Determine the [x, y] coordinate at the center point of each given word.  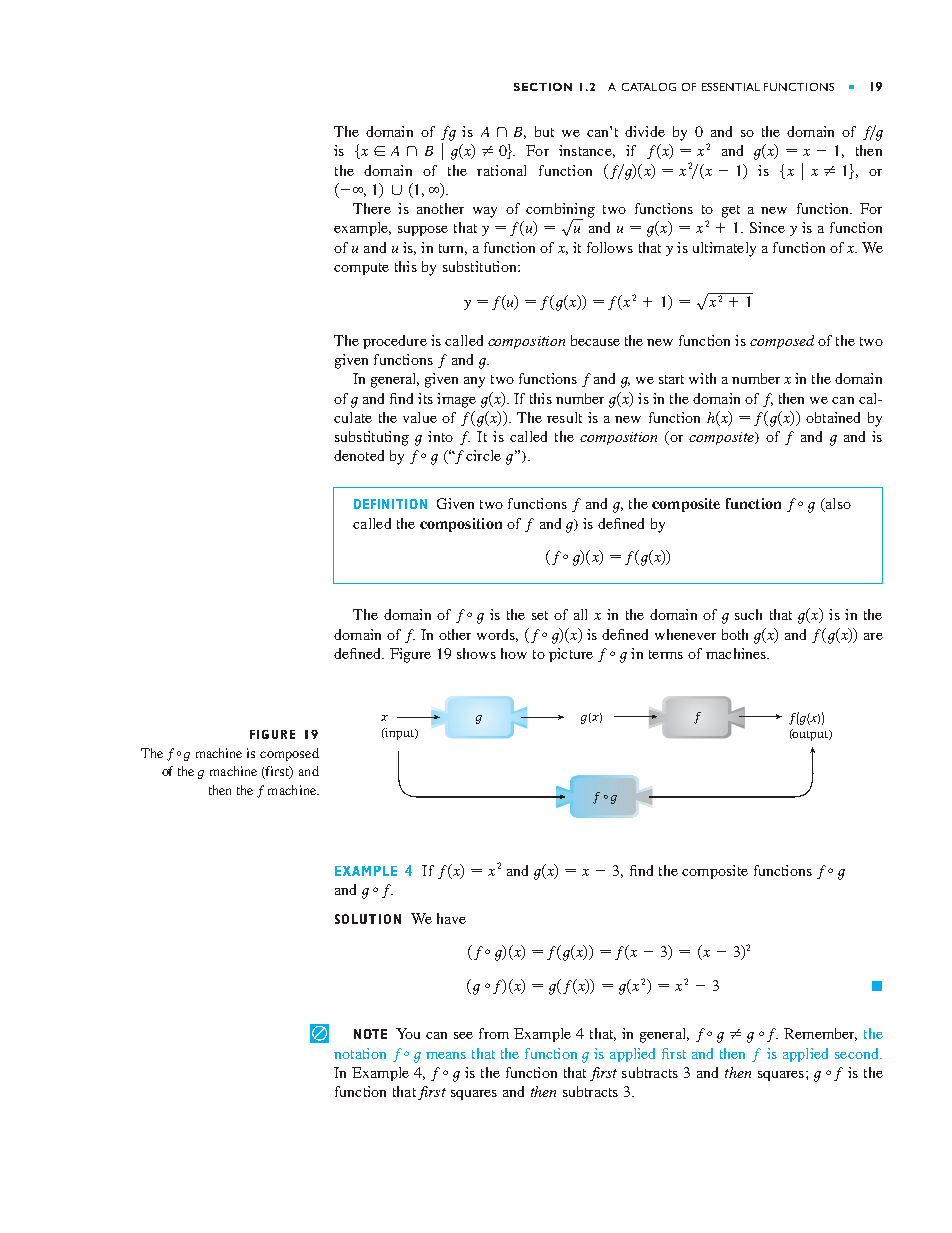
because [595, 340]
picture [571, 655]
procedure [395, 342]
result [564, 417]
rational [501, 170]
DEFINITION [390, 504]
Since [767, 227]
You [408, 1033]
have [451, 918]
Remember [820, 1034]
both [735, 634]
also [837, 505]
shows [476, 653]
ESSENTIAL [731, 87]
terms [666, 654]
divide [645, 131]
